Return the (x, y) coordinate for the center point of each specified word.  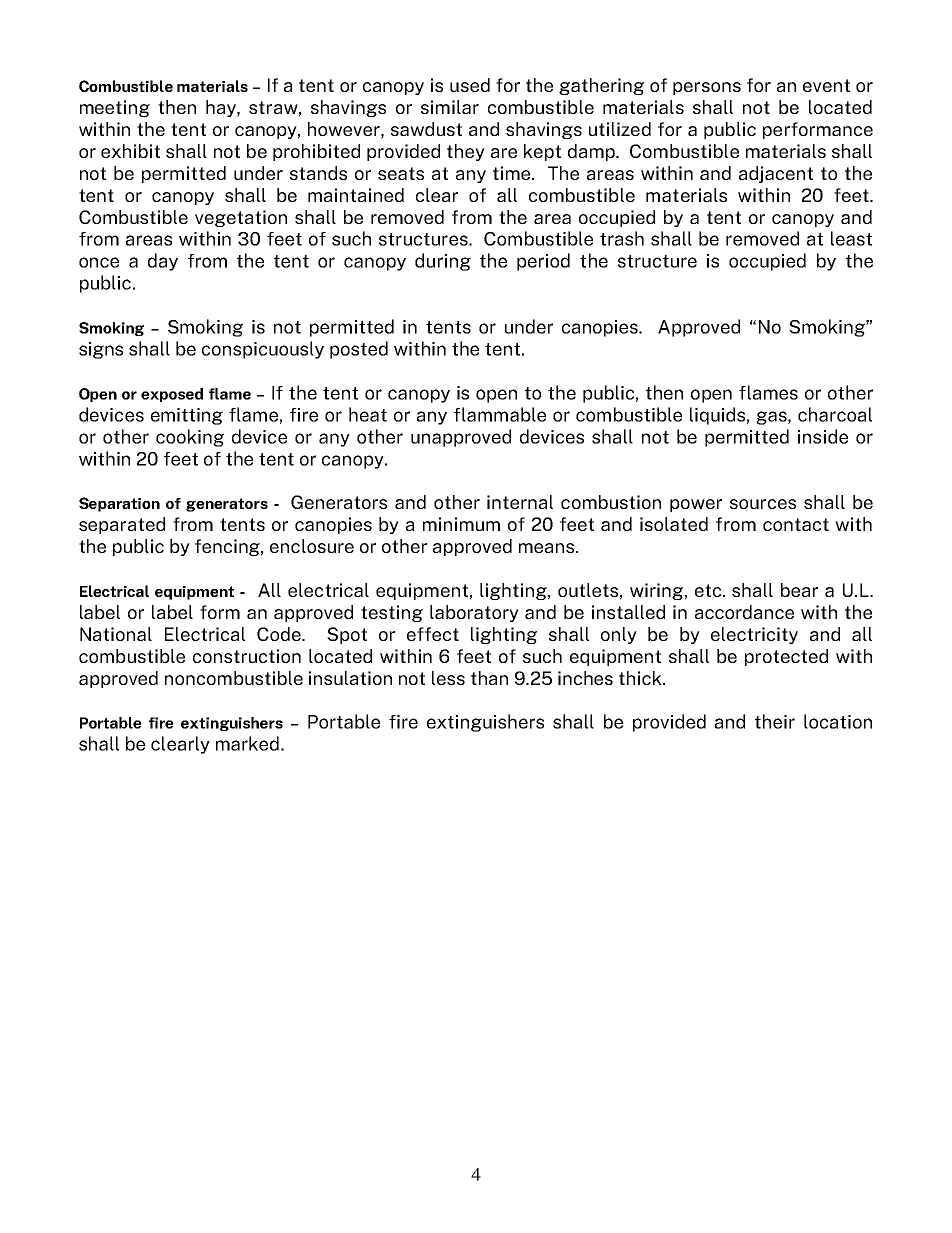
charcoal (835, 414)
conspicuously (263, 350)
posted (359, 350)
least (851, 238)
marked (247, 743)
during (443, 262)
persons (707, 88)
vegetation (241, 218)
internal (520, 502)
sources (763, 504)
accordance (744, 612)
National (116, 634)
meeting (115, 108)
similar (450, 107)
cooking (190, 438)
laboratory (474, 613)
